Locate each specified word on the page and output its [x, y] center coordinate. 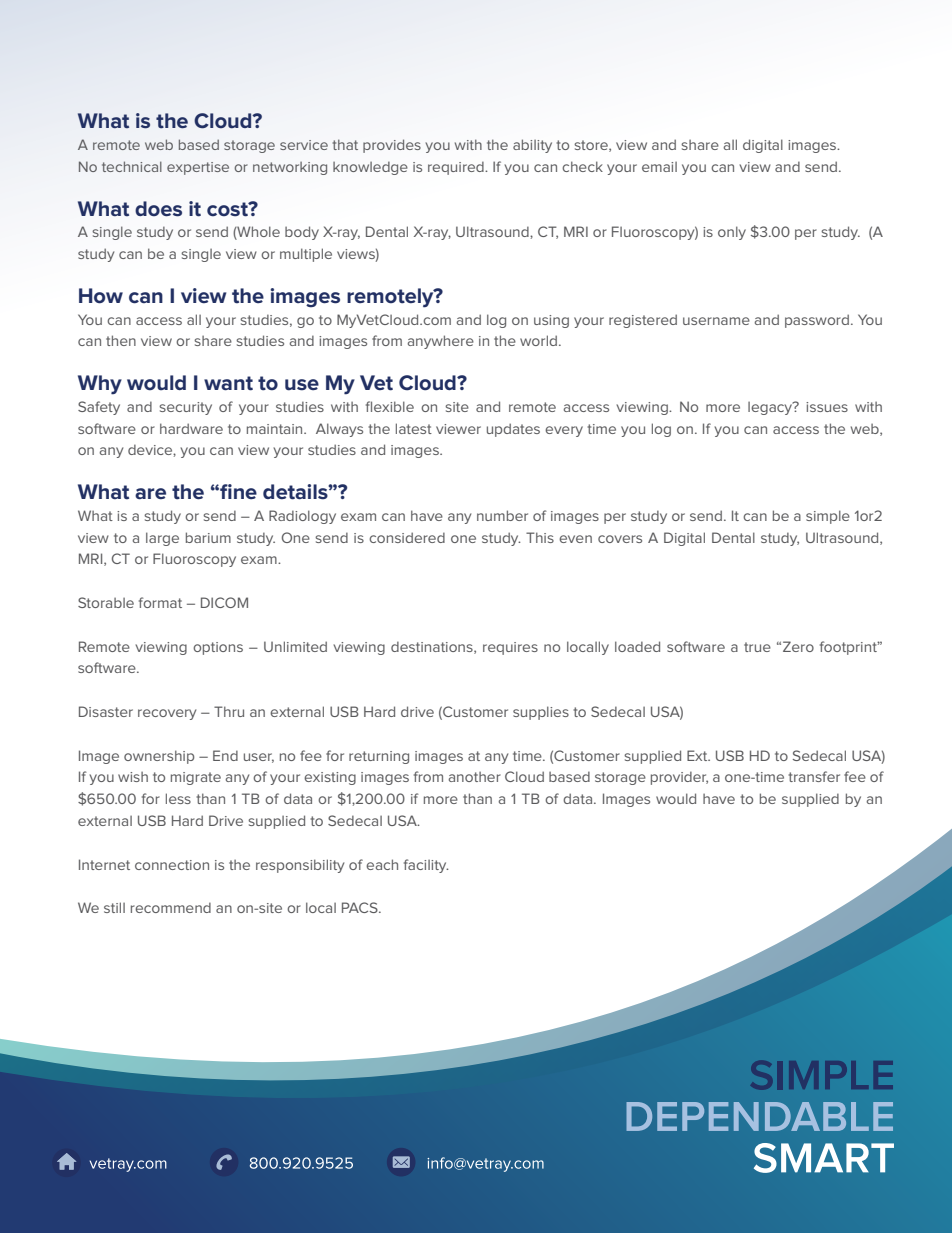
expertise [198, 168]
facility [426, 866]
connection [172, 865]
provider [679, 778]
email [659, 167]
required [457, 168]
